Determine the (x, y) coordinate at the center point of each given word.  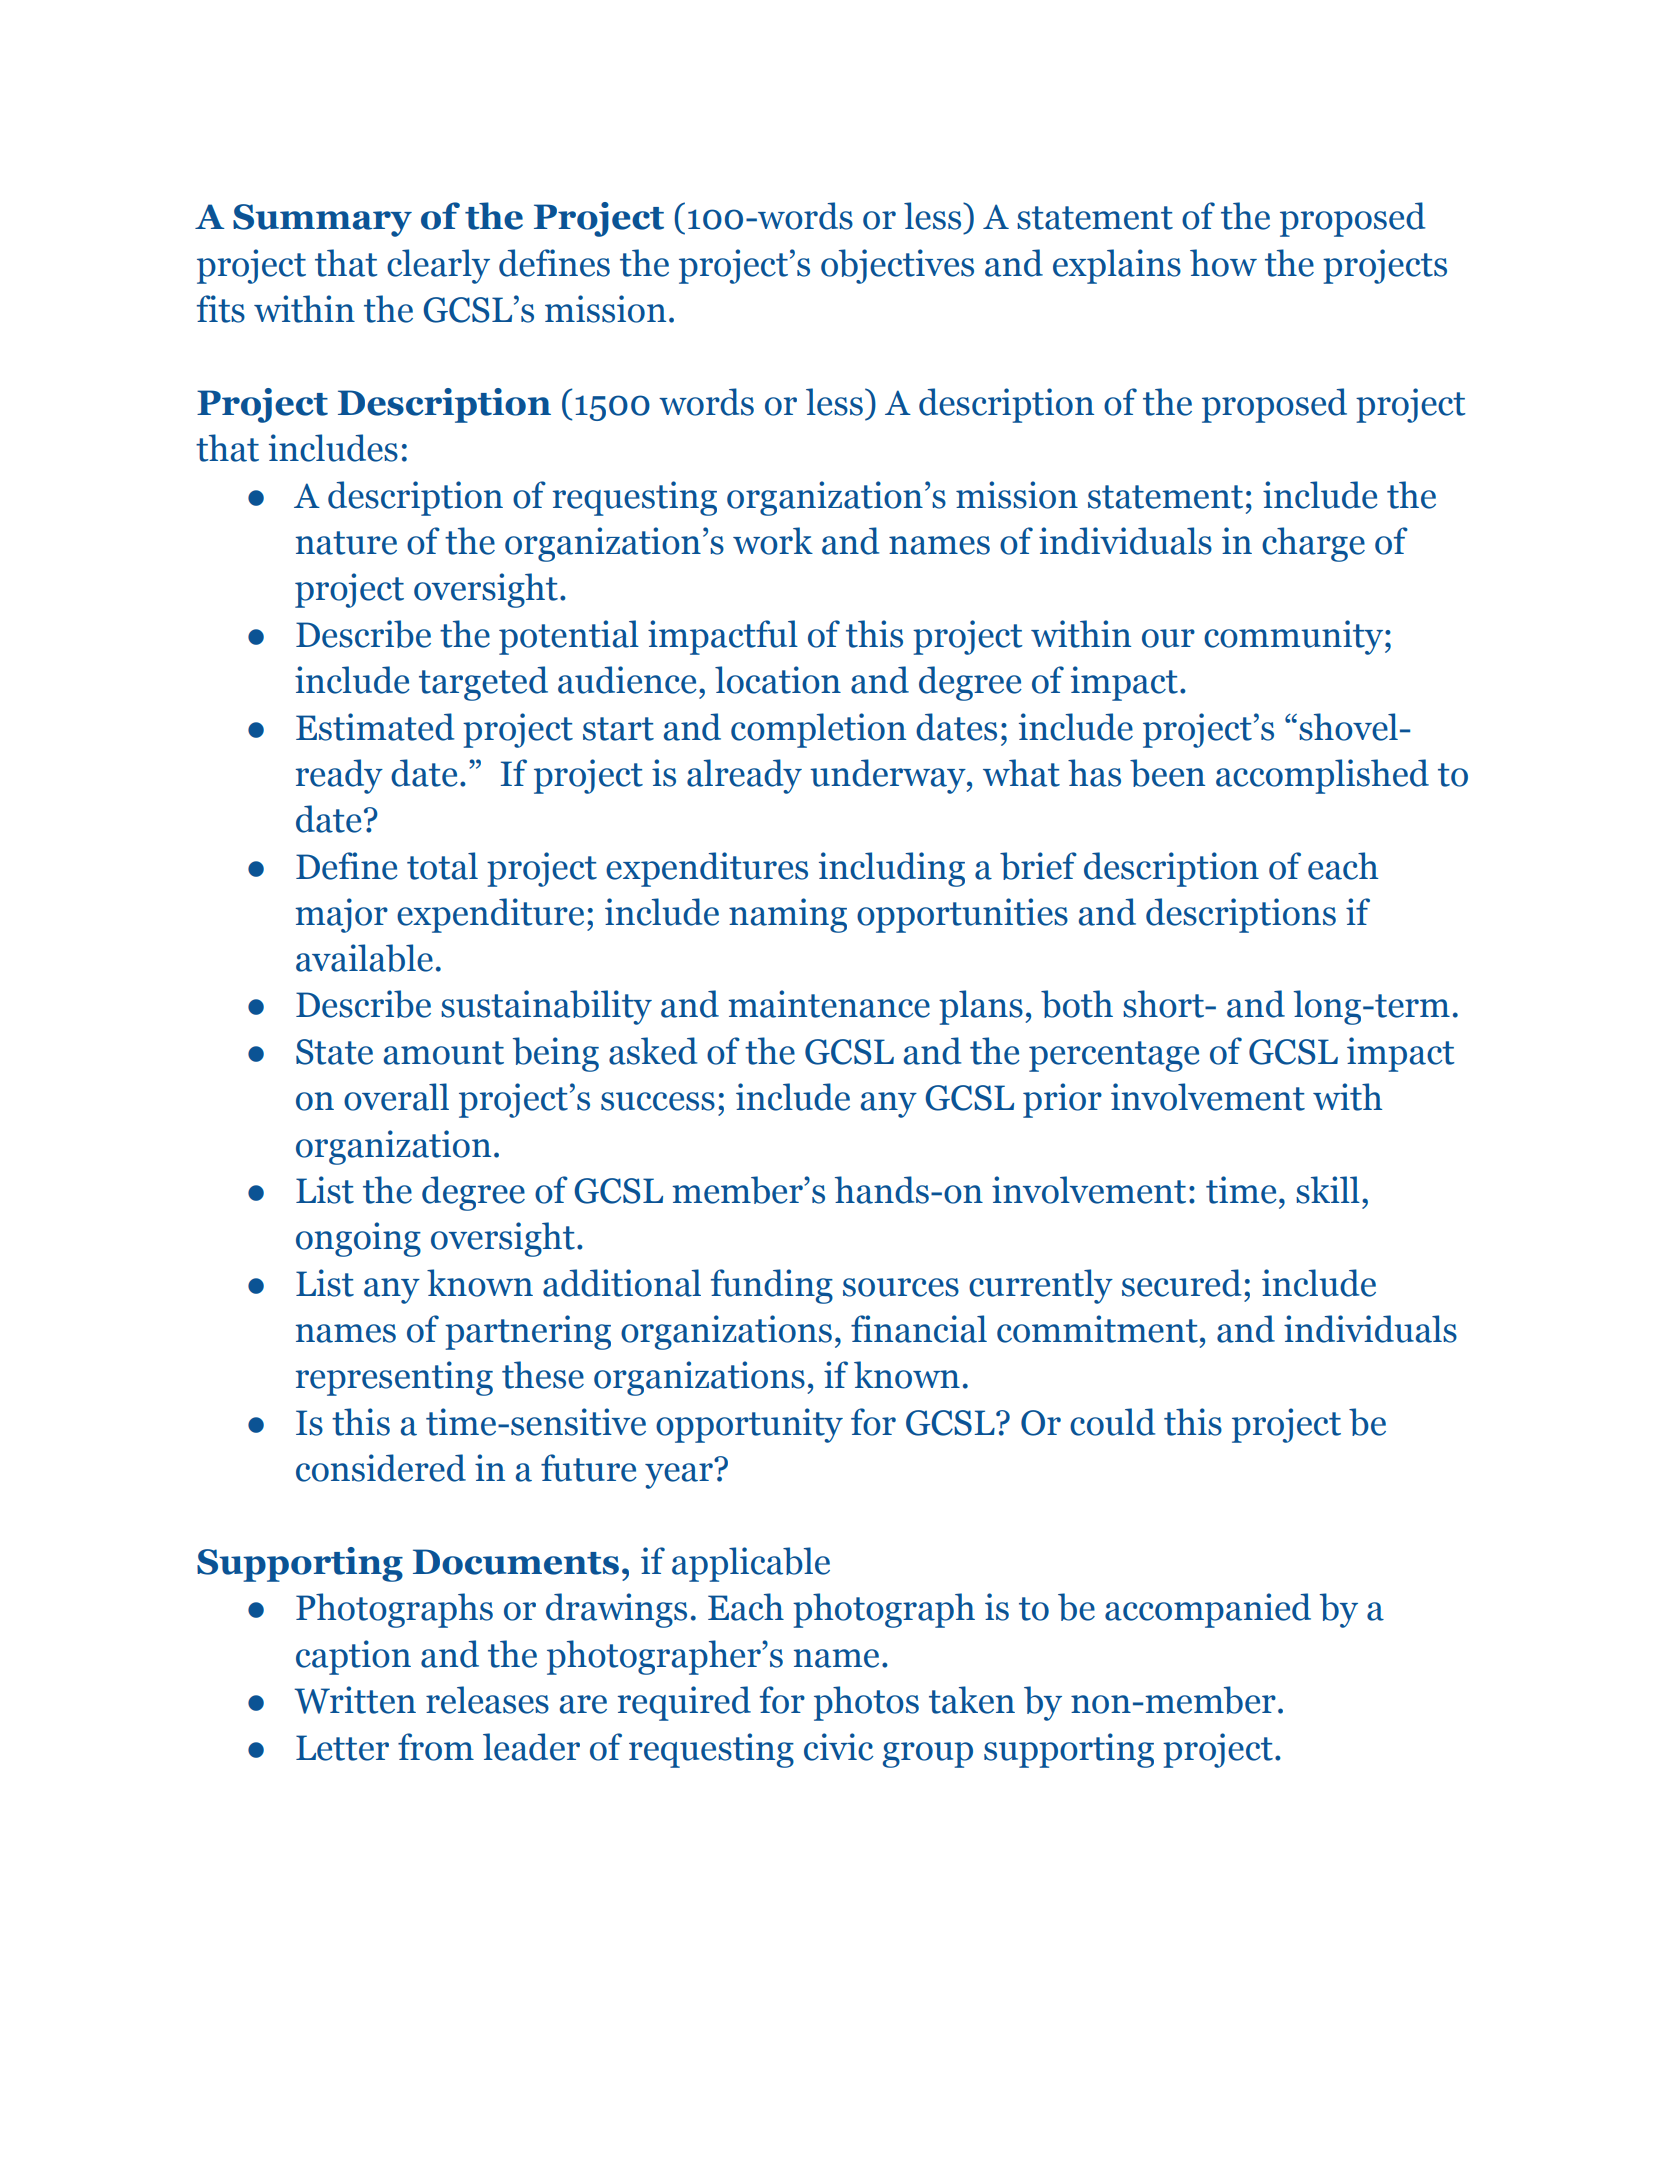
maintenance (829, 1004)
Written (355, 1700)
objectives (897, 266)
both (1077, 1004)
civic (838, 1747)
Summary (322, 220)
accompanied (1208, 1610)
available (364, 958)
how (1223, 263)
